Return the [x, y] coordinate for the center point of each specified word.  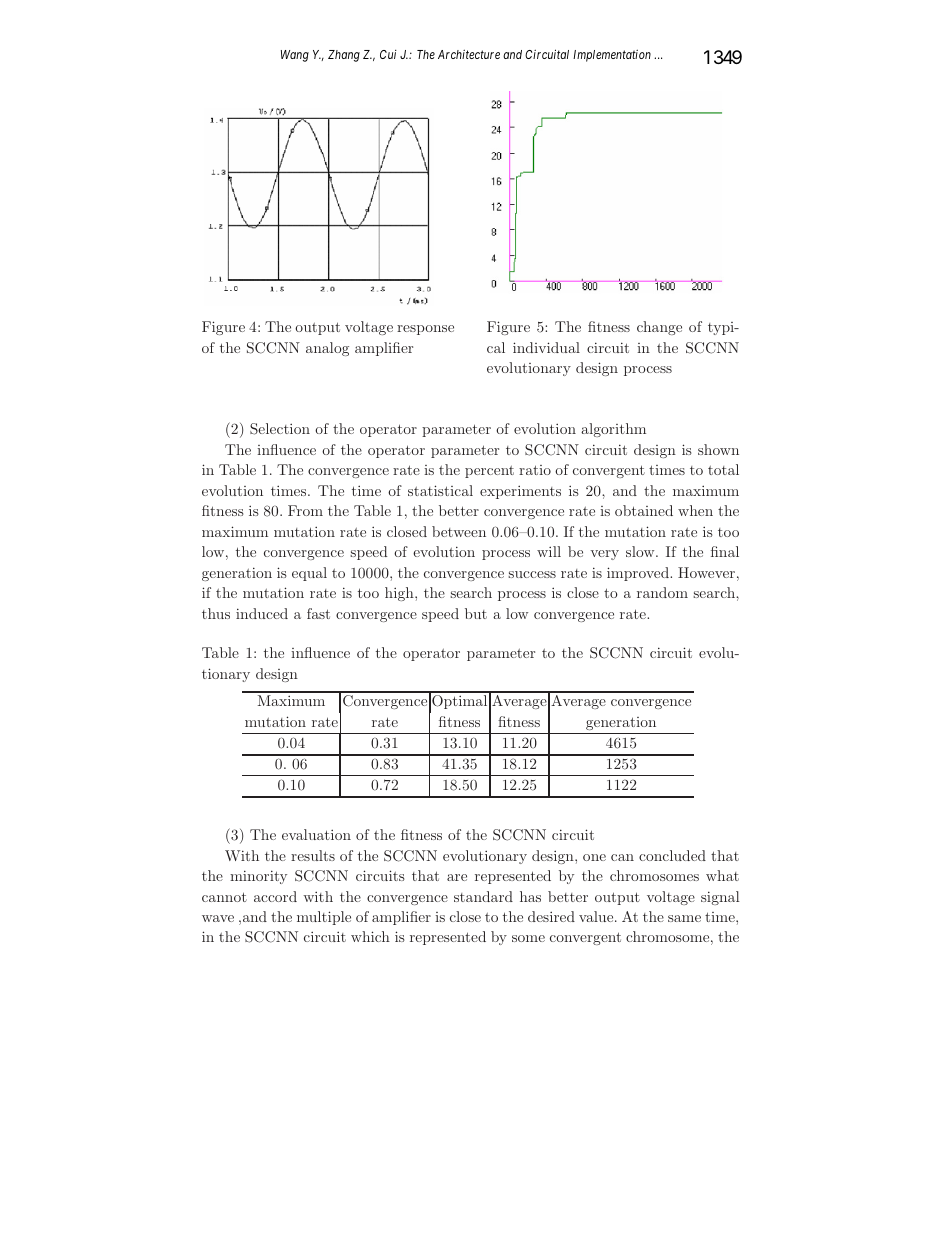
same [684, 918]
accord [275, 896]
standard [483, 896]
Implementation [612, 55]
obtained [644, 510]
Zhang [344, 56]
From [305, 510]
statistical [440, 490]
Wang [295, 56]
